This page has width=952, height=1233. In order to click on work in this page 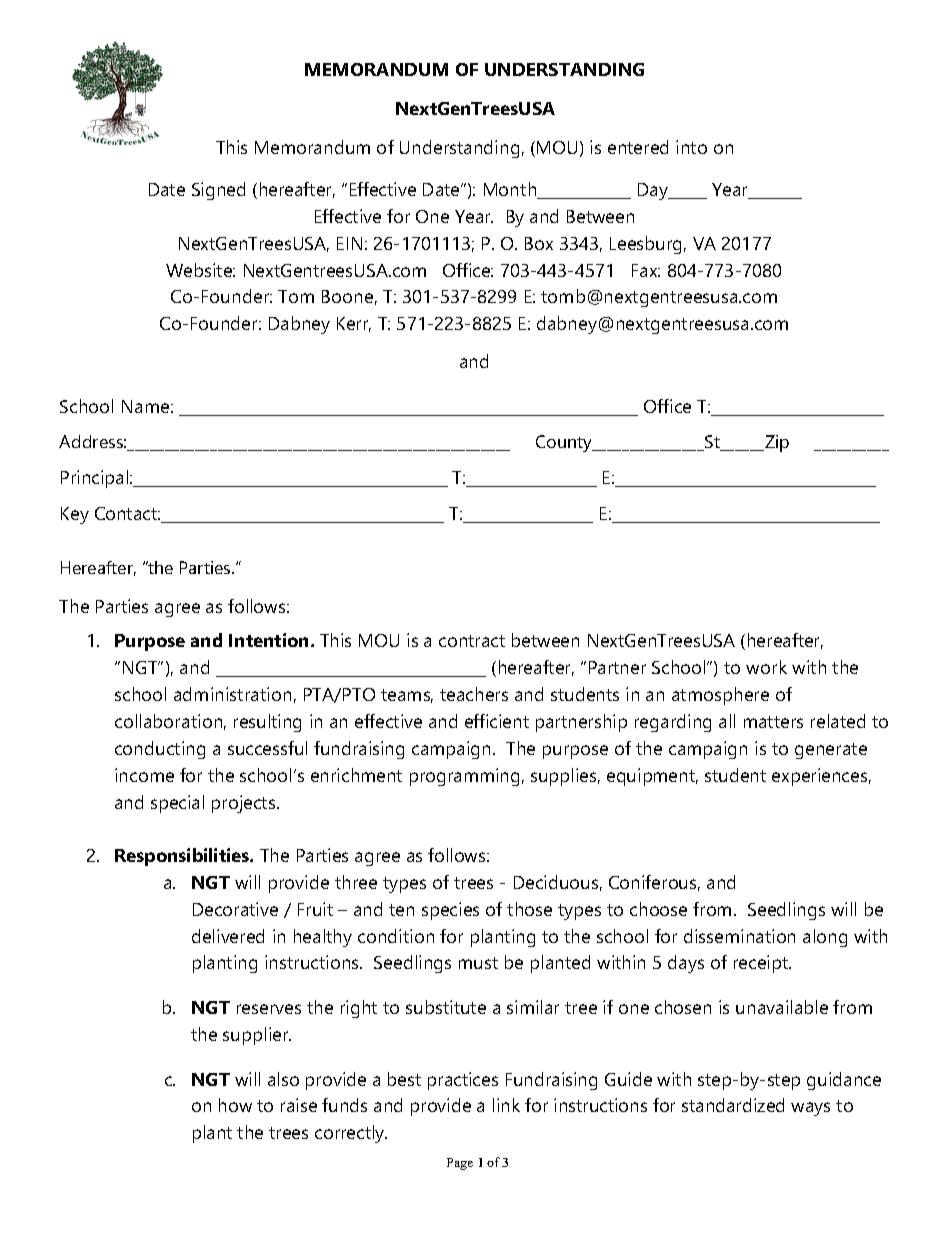, I will do `click(766, 667)`.
